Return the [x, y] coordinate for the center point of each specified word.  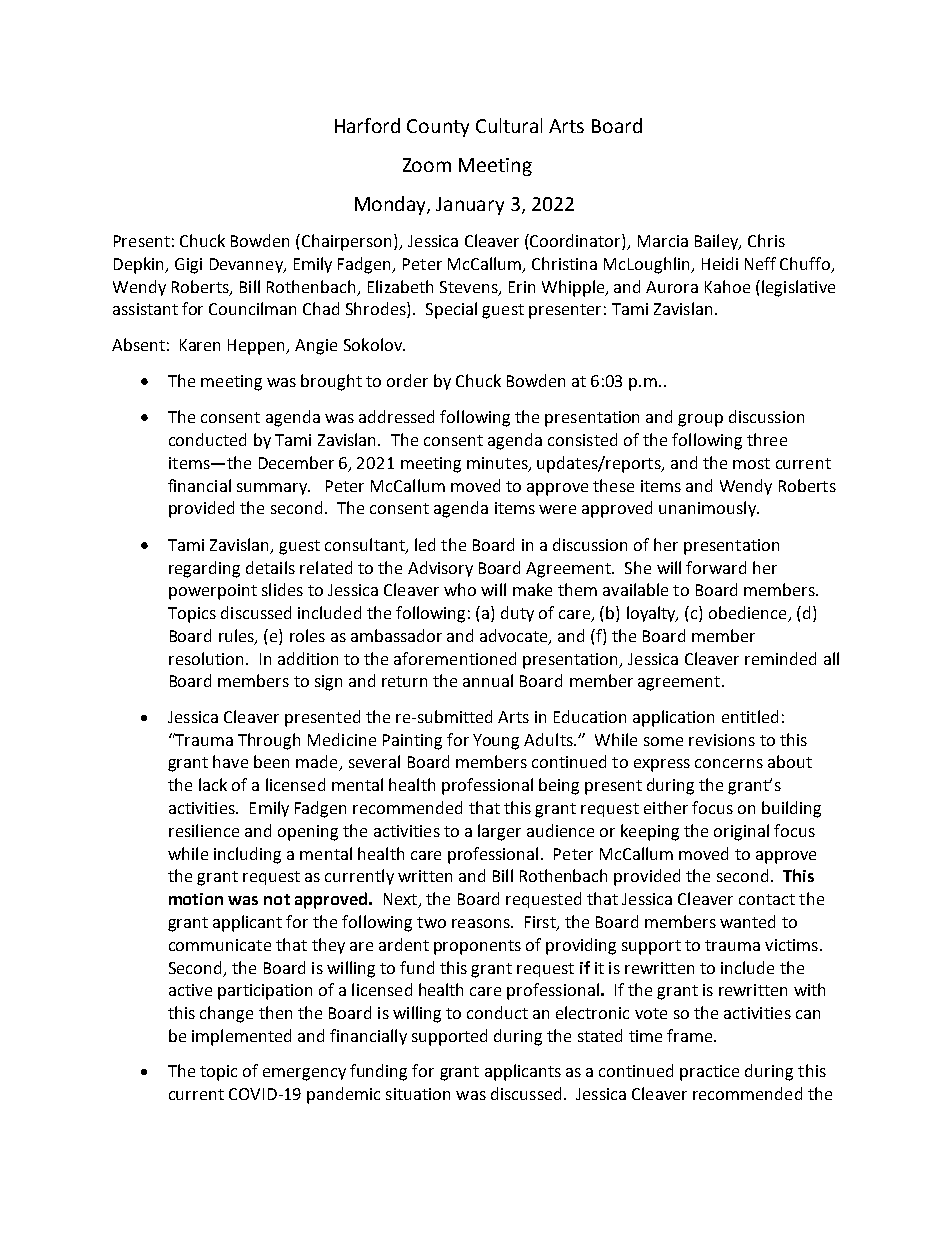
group [700, 420]
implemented [241, 1037]
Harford [367, 125]
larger [499, 832]
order [407, 380]
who [460, 589]
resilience [204, 830]
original [741, 832]
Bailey [718, 242]
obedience [749, 614]
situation [418, 1094]
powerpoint [213, 592]
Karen [200, 345]
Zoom [427, 165]
